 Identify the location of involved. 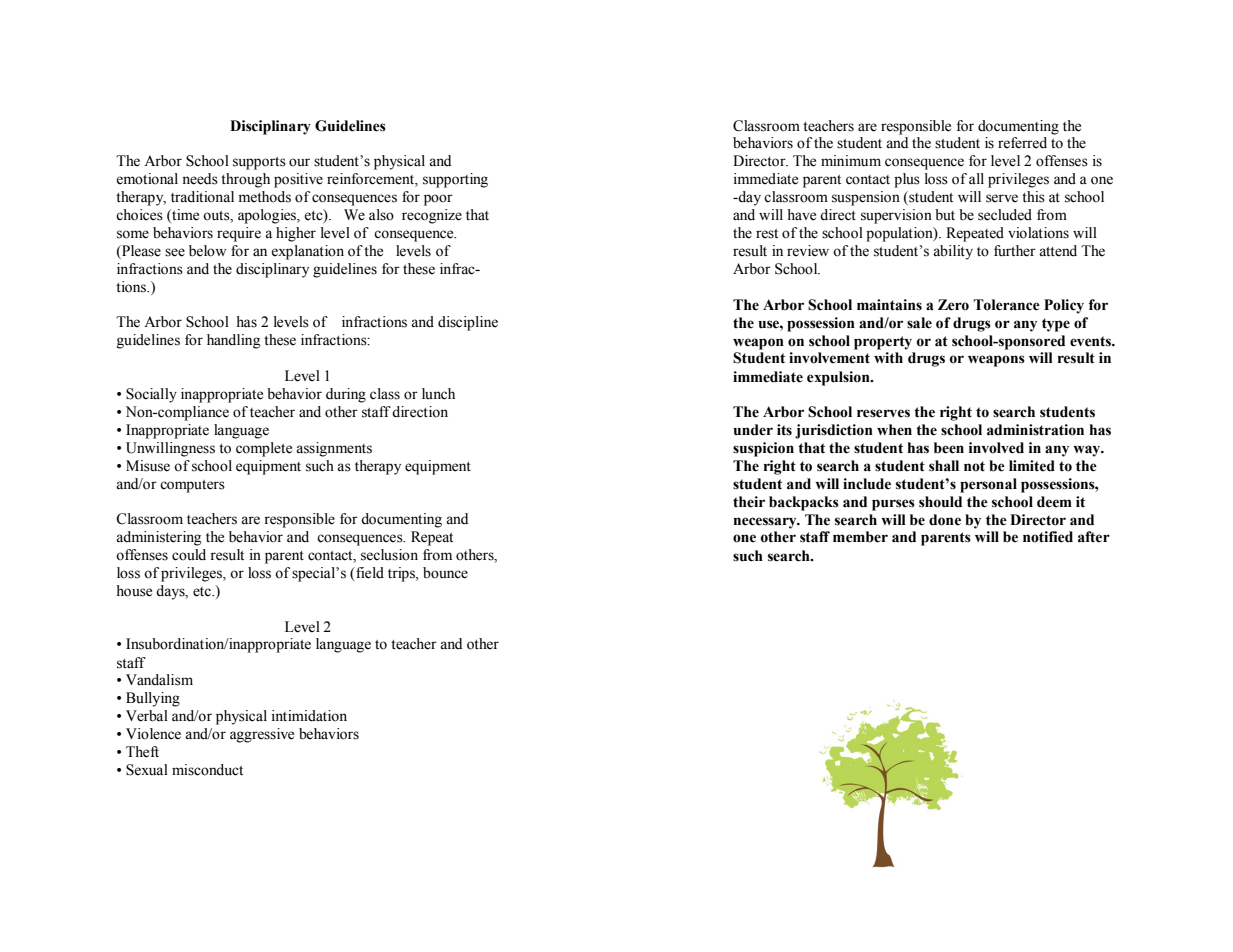
(996, 448).
